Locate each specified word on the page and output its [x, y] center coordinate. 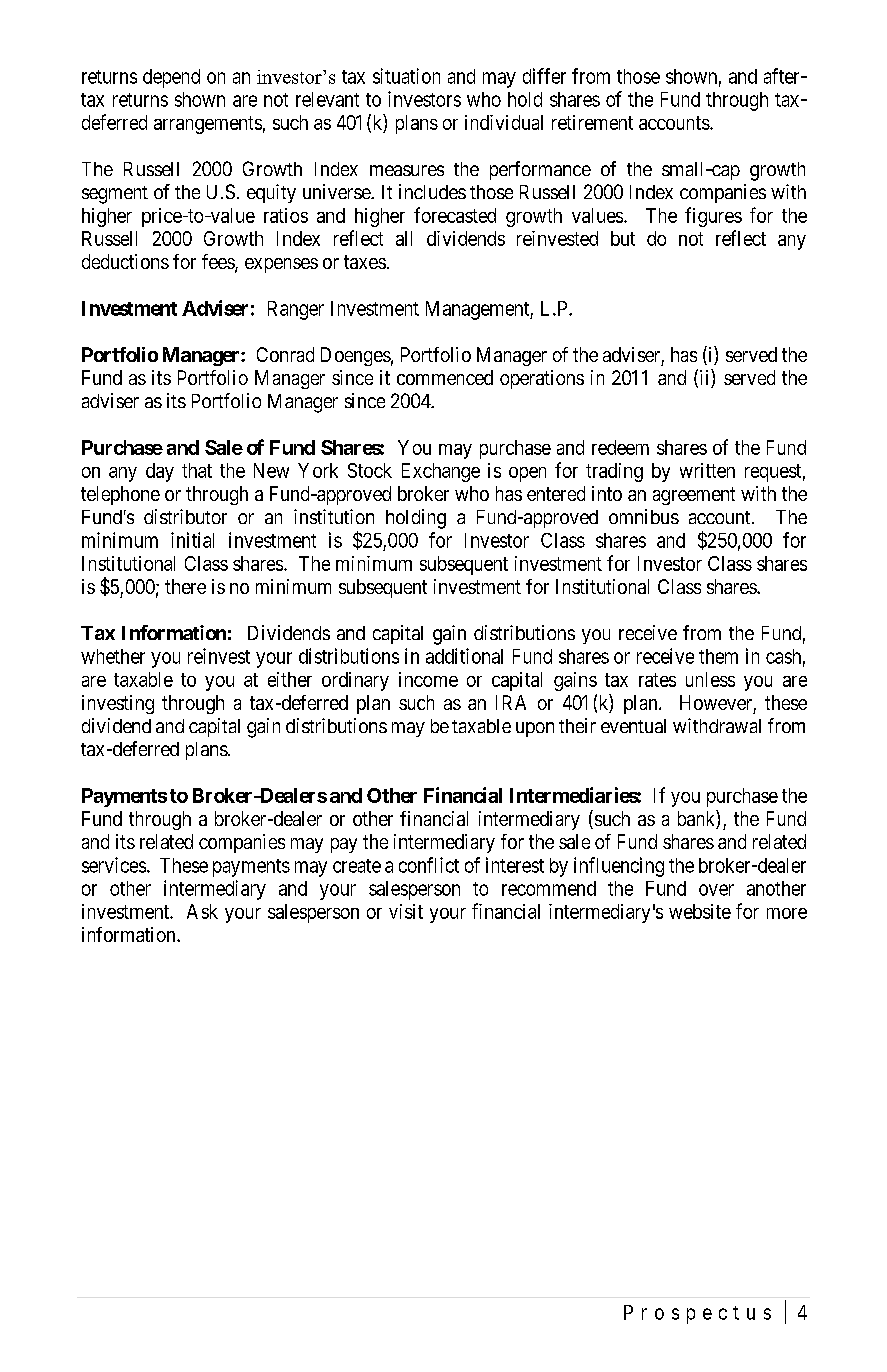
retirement [592, 122]
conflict [429, 865]
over [716, 890]
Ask [202, 911]
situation [406, 76]
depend [171, 78]
